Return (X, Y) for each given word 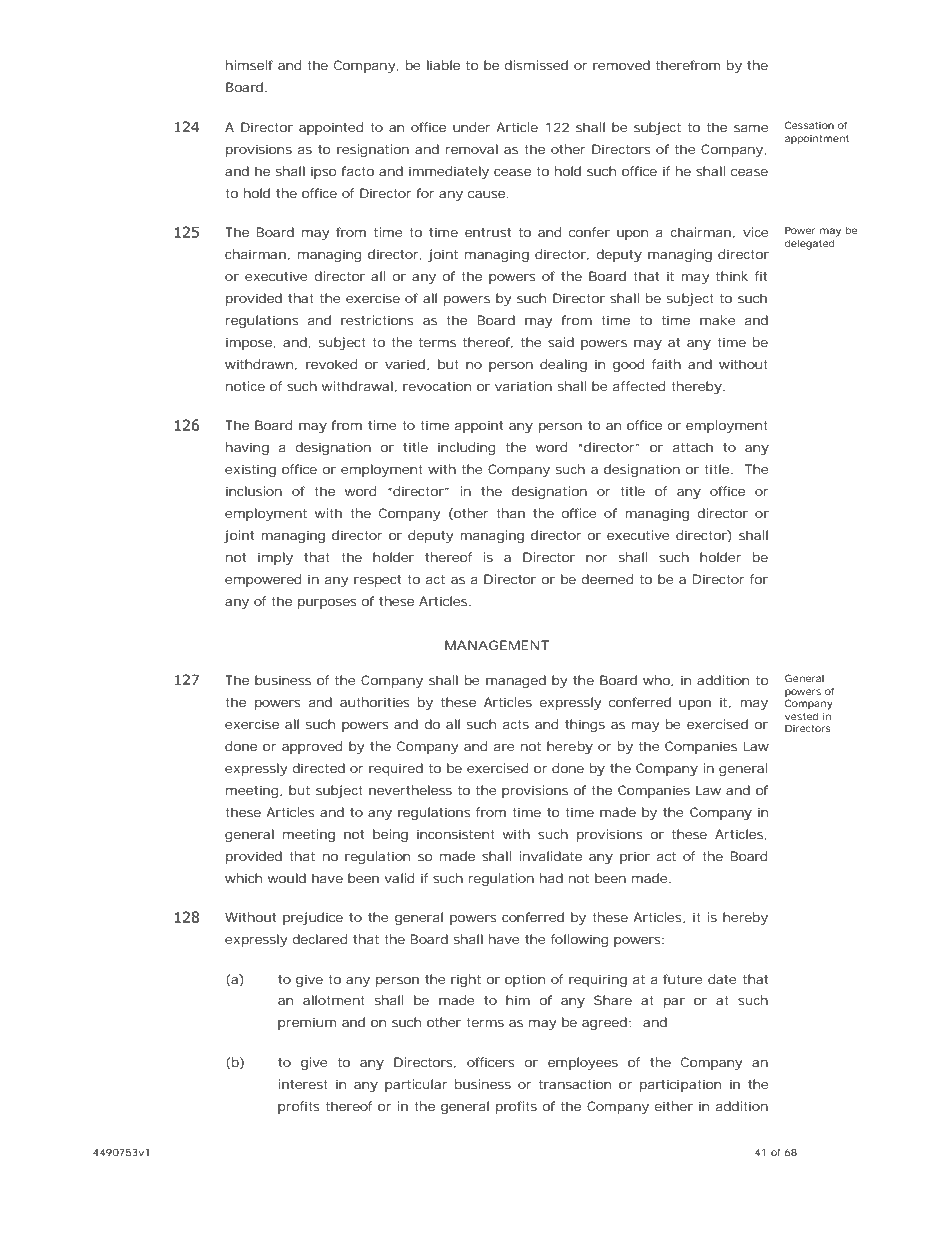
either (674, 1106)
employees (583, 1063)
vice (756, 232)
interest (303, 1084)
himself (249, 65)
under (472, 127)
